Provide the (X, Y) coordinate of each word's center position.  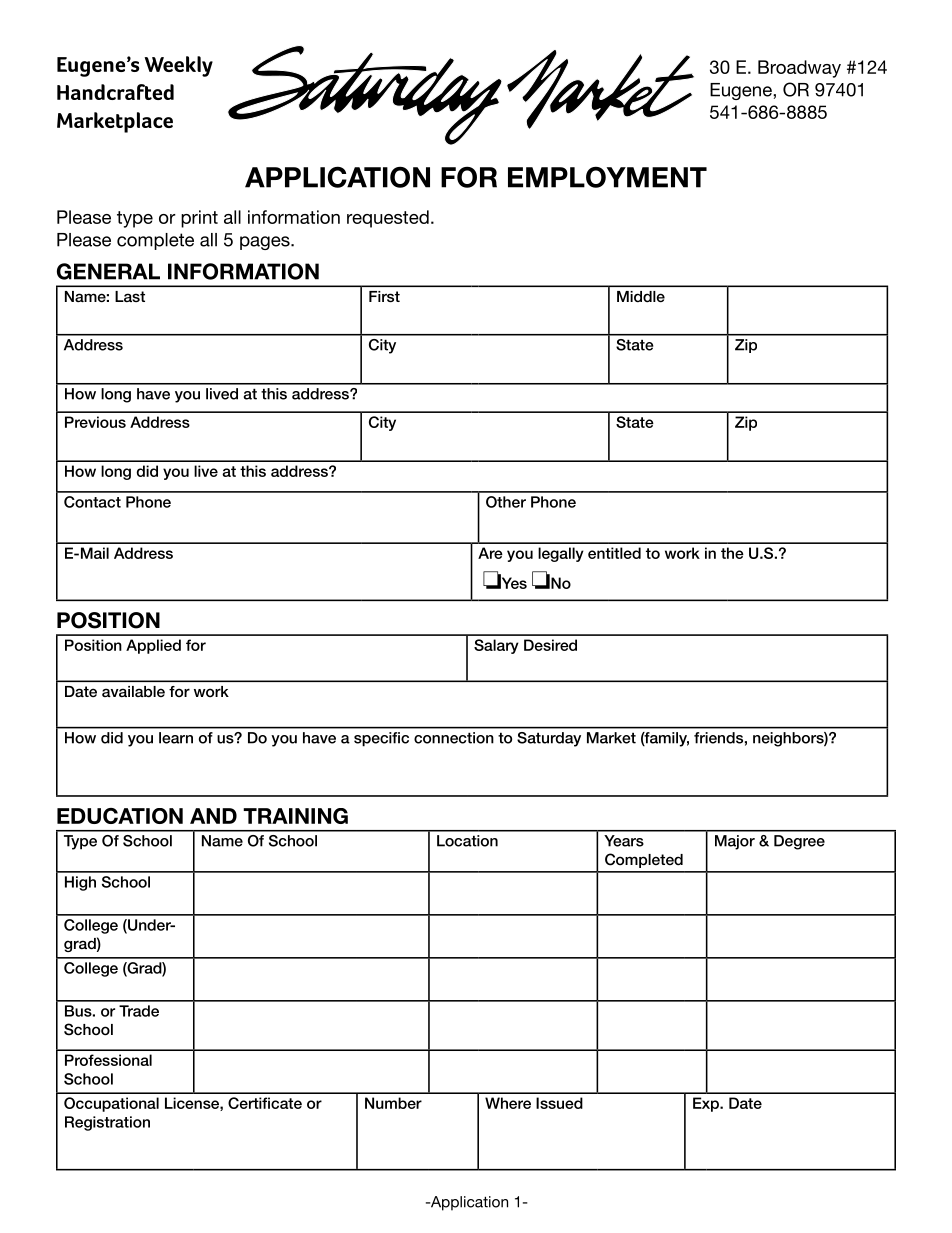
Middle (641, 296)
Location (467, 841)
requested (388, 219)
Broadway (799, 69)
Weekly (179, 66)
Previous (95, 422)
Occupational (111, 1104)
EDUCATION (120, 816)
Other (506, 502)
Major (735, 842)
